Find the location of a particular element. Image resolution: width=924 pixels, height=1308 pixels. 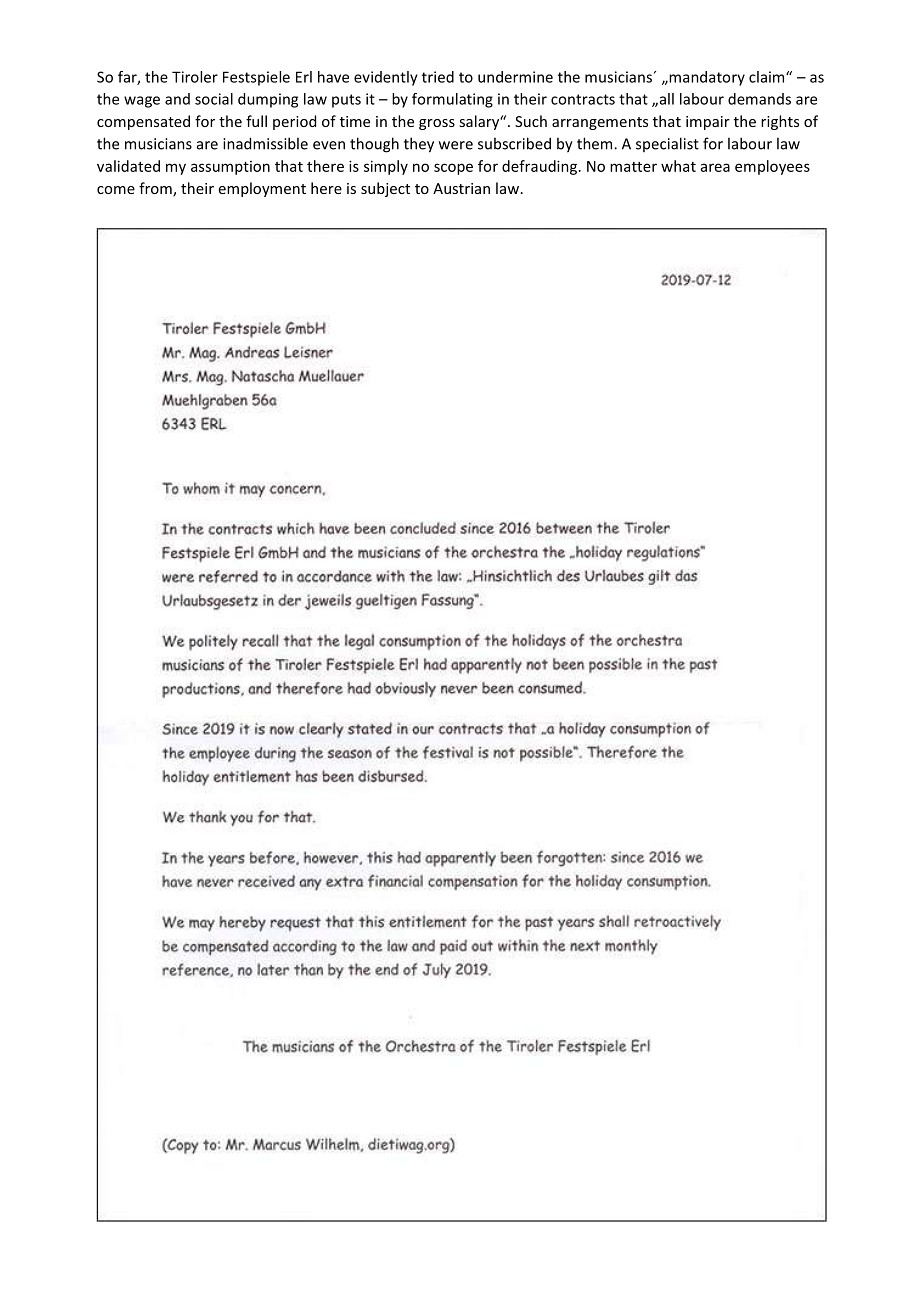

from is located at coordinates (156, 189).
